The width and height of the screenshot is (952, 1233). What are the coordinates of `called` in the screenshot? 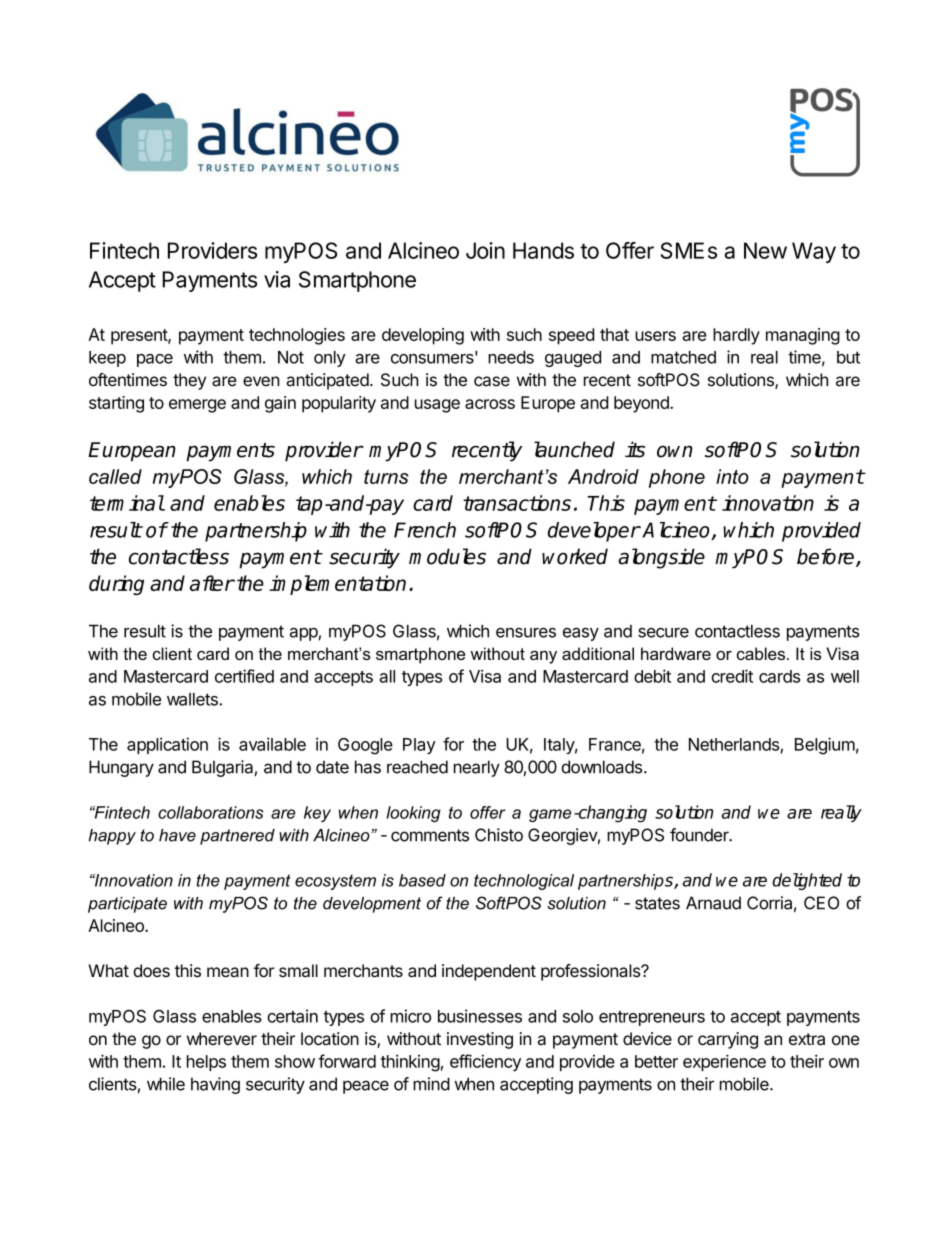 It's located at (115, 476).
